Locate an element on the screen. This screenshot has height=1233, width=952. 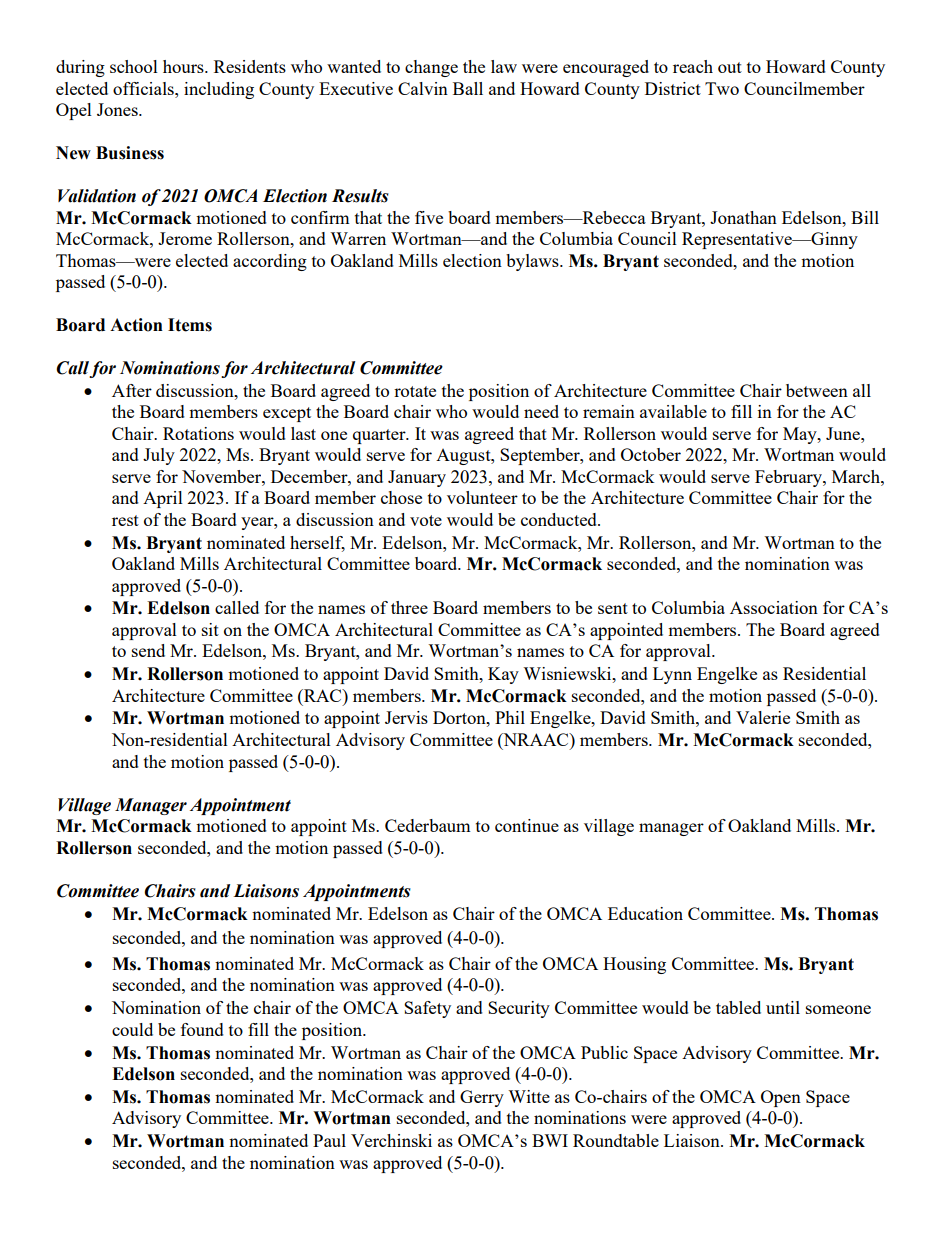
Open is located at coordinates (781, 1098).
